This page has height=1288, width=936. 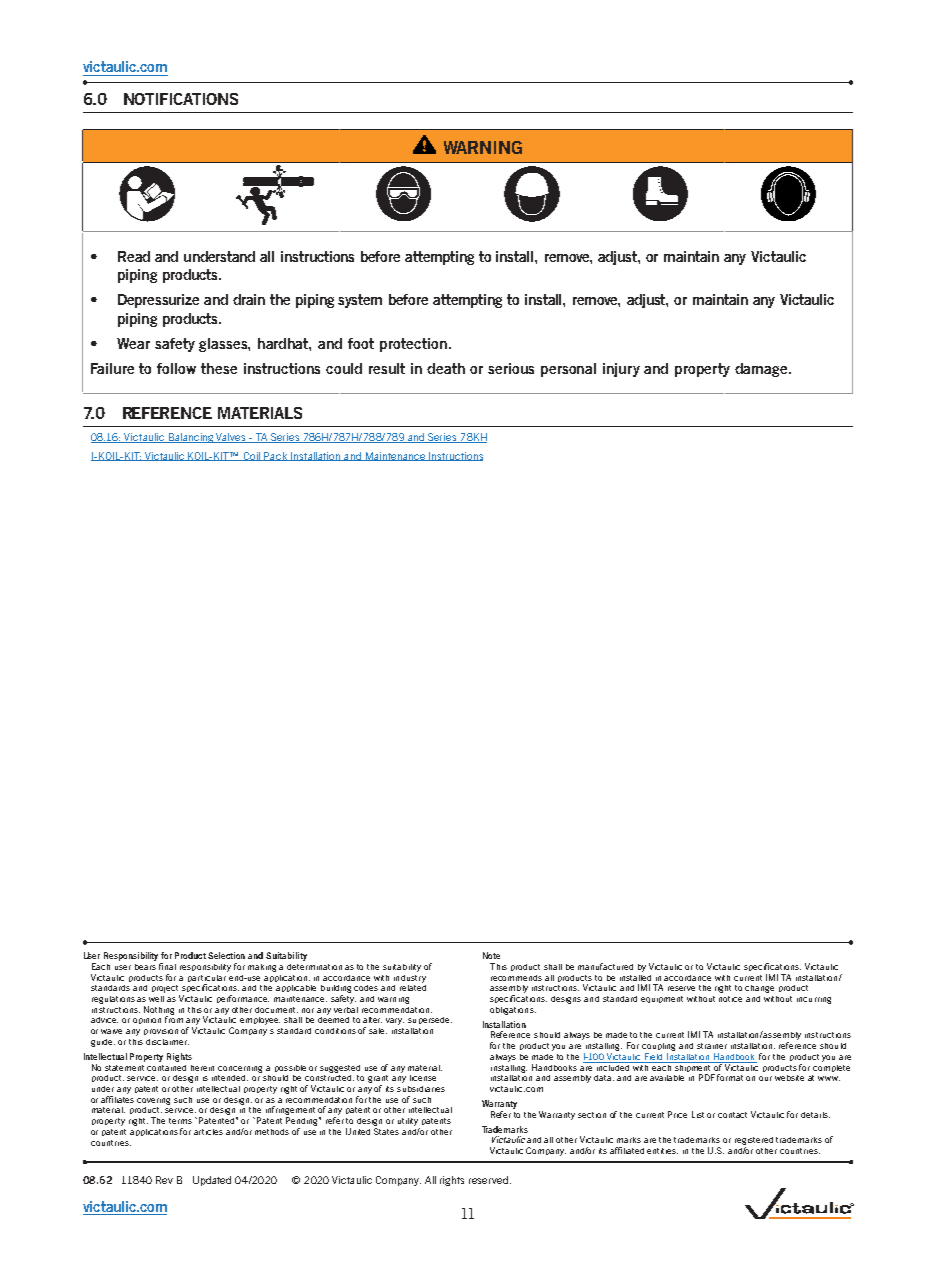 I want to click on Selection, so click(x=226, y=955).
